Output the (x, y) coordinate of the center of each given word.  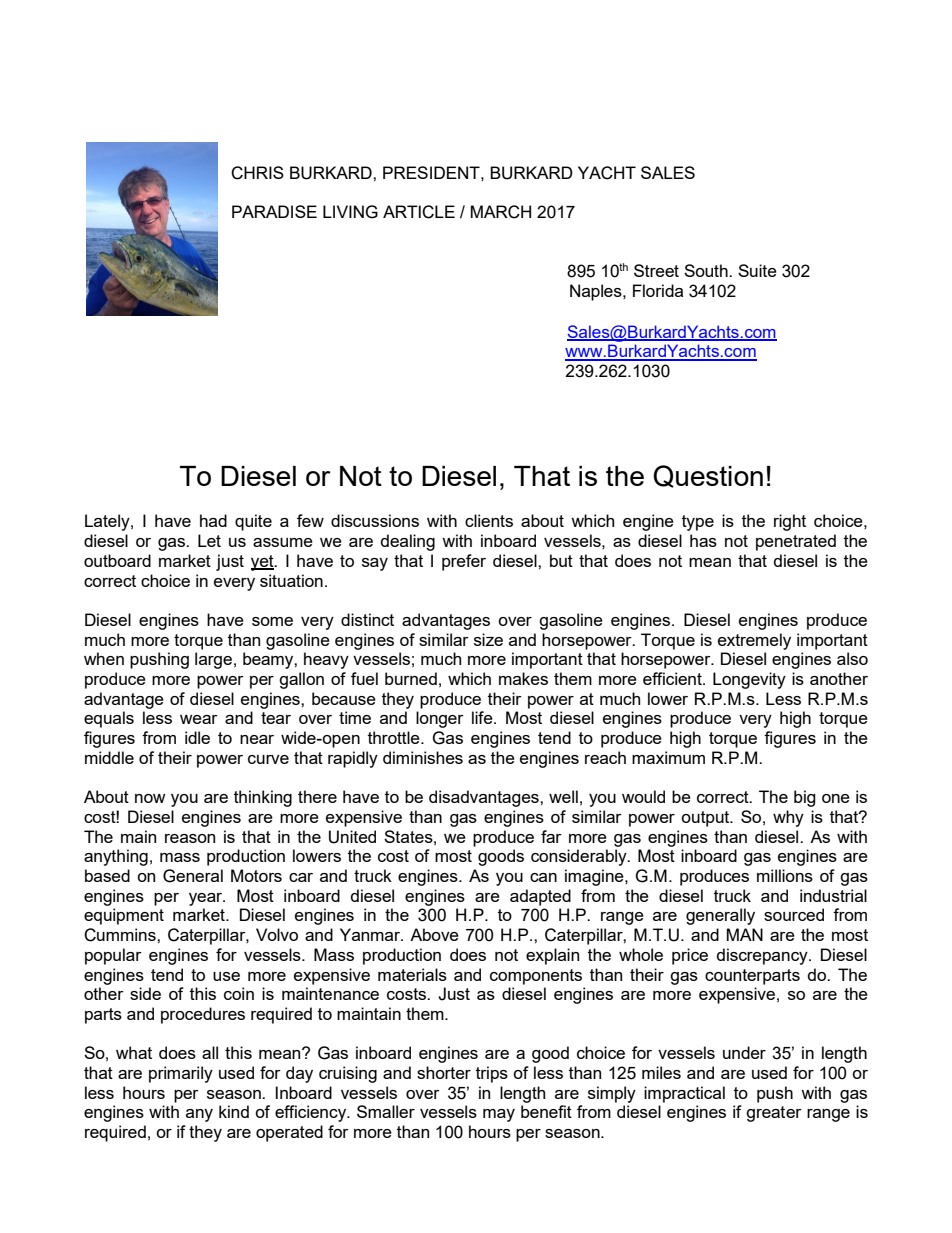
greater (774, 1114)
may (499, 1115)
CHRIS (257, 173)
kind (234, 1111)
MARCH (501, 212)
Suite (757, 270)
